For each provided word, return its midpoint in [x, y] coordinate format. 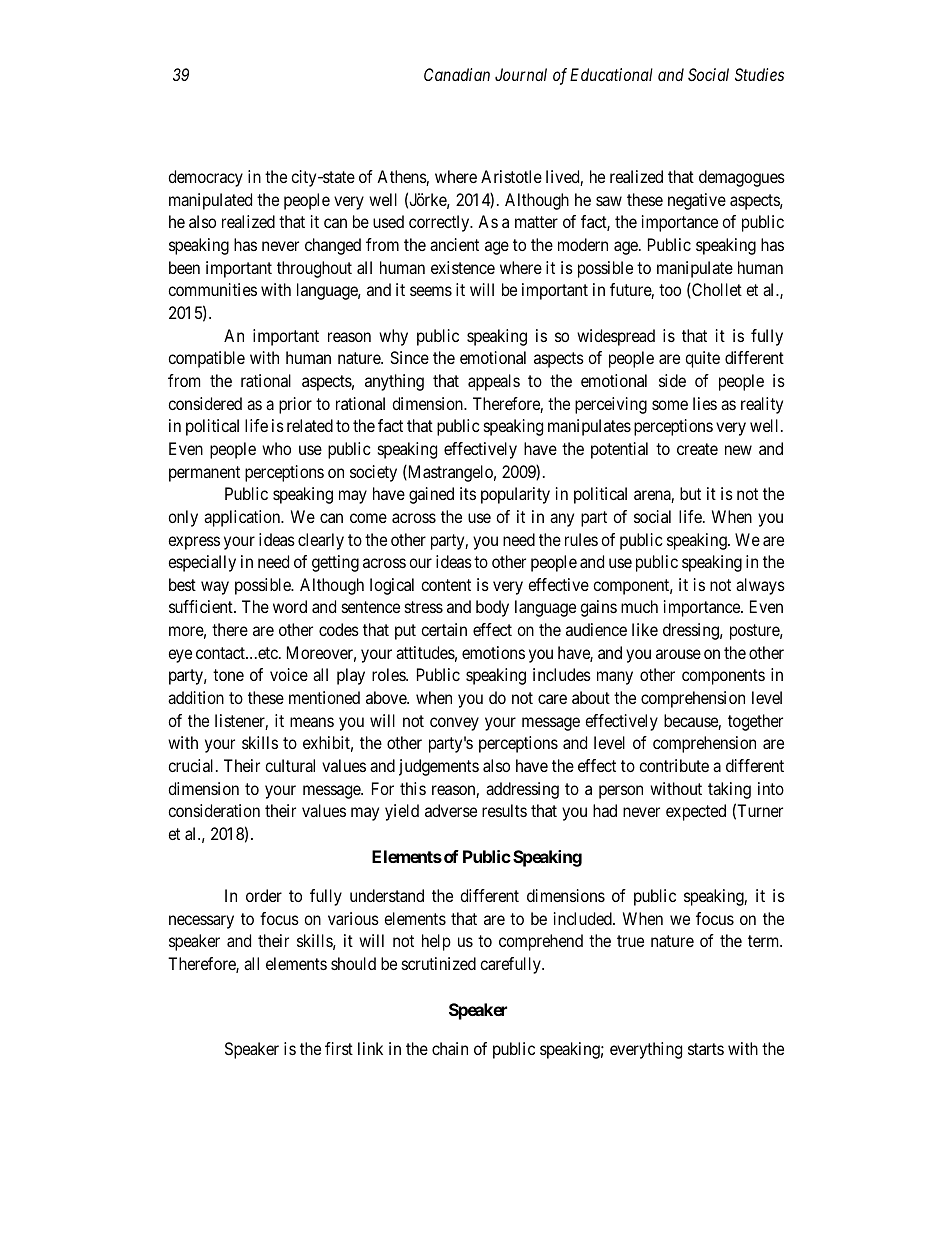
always [760, 586]
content [446, 585]
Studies [759, 74]
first [339, 1048]
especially [202, 563]
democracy [205, 178]
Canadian [457, 74]
